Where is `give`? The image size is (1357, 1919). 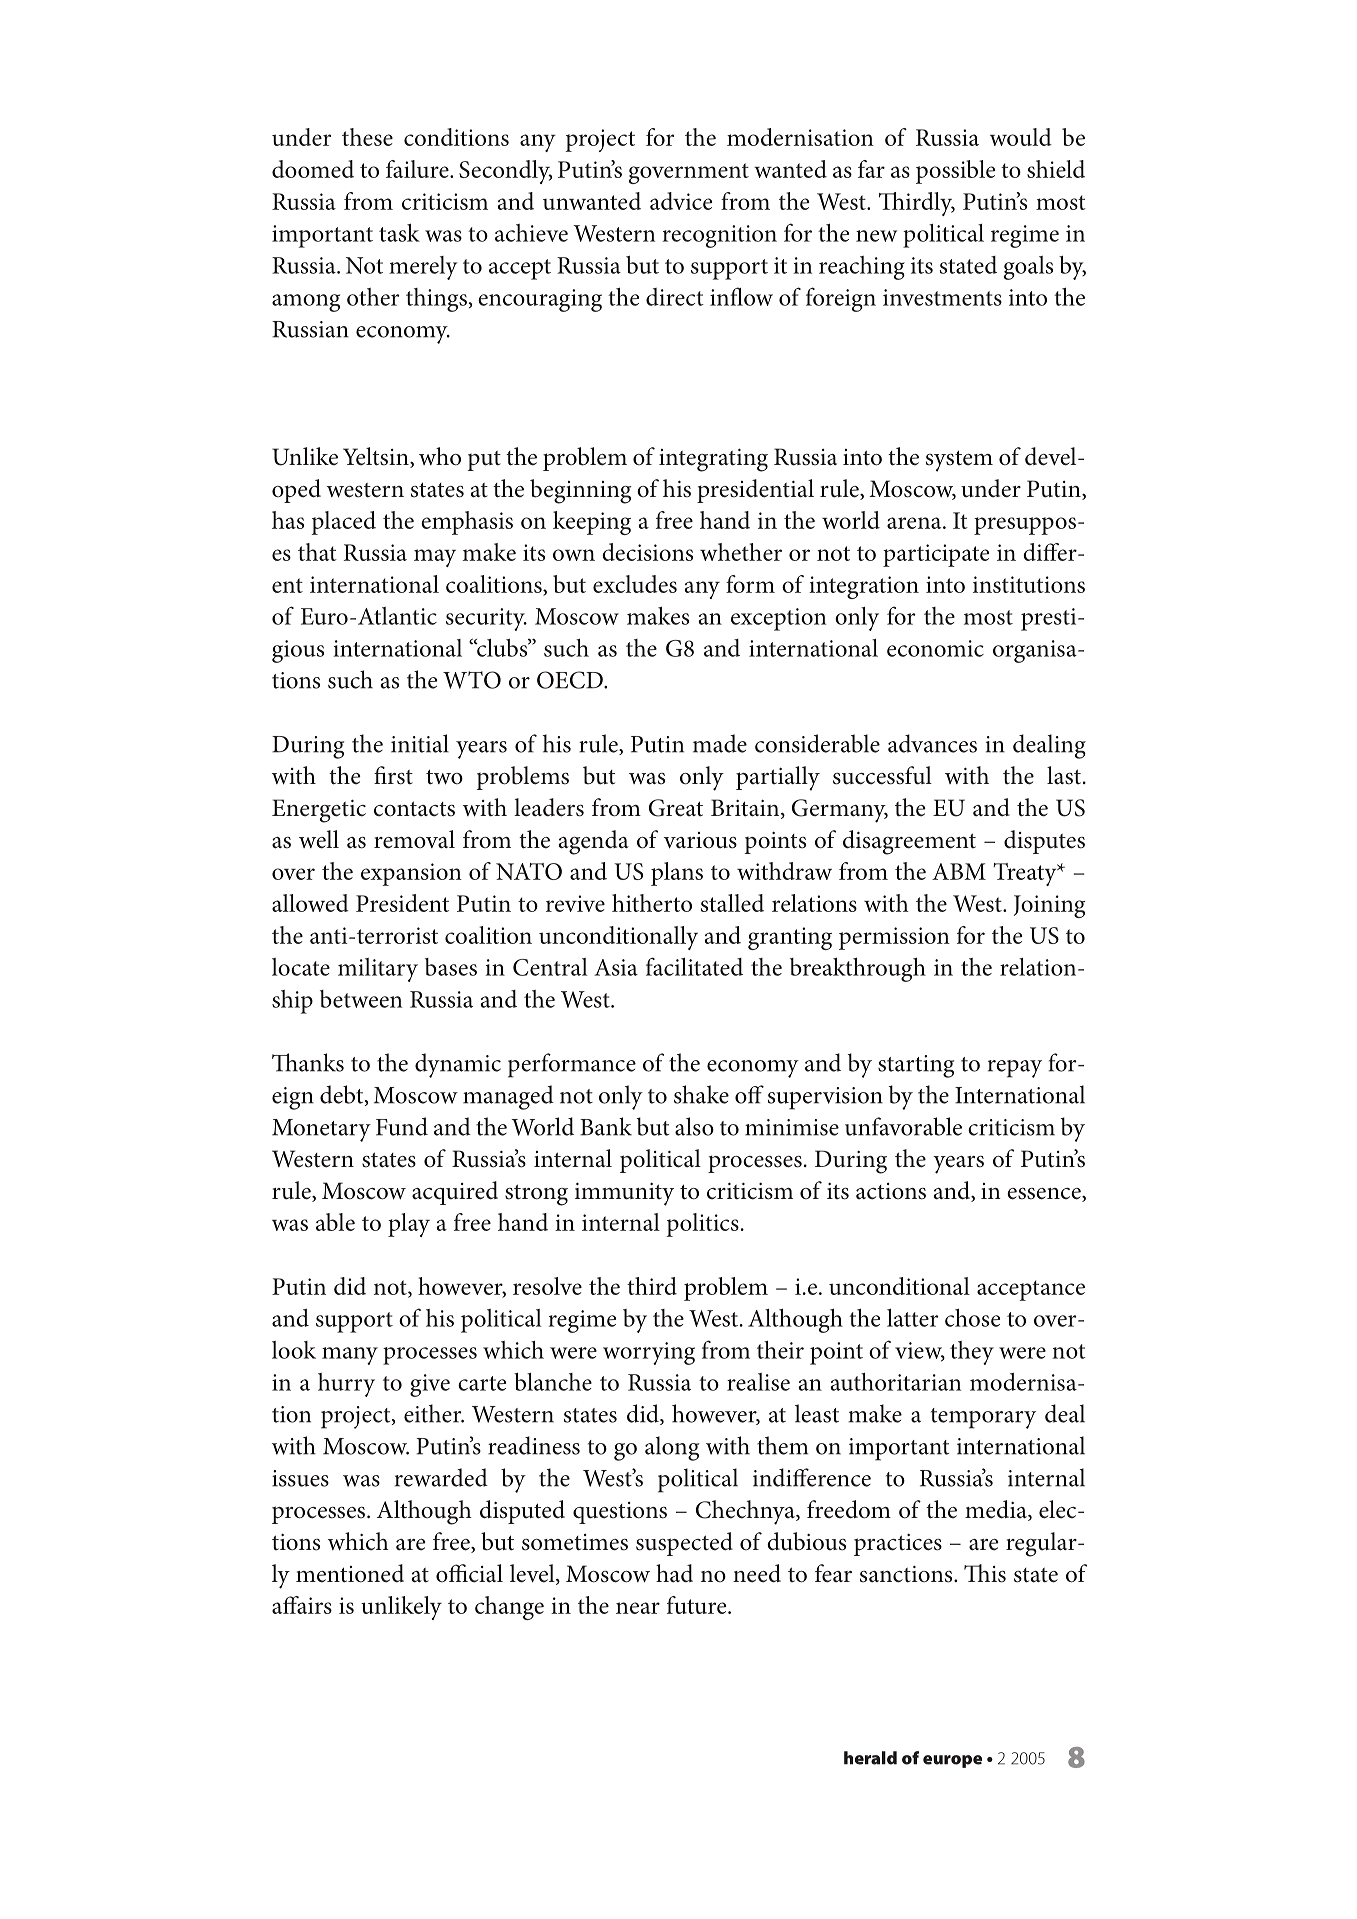
give is located at coordinates (430, 1385).
